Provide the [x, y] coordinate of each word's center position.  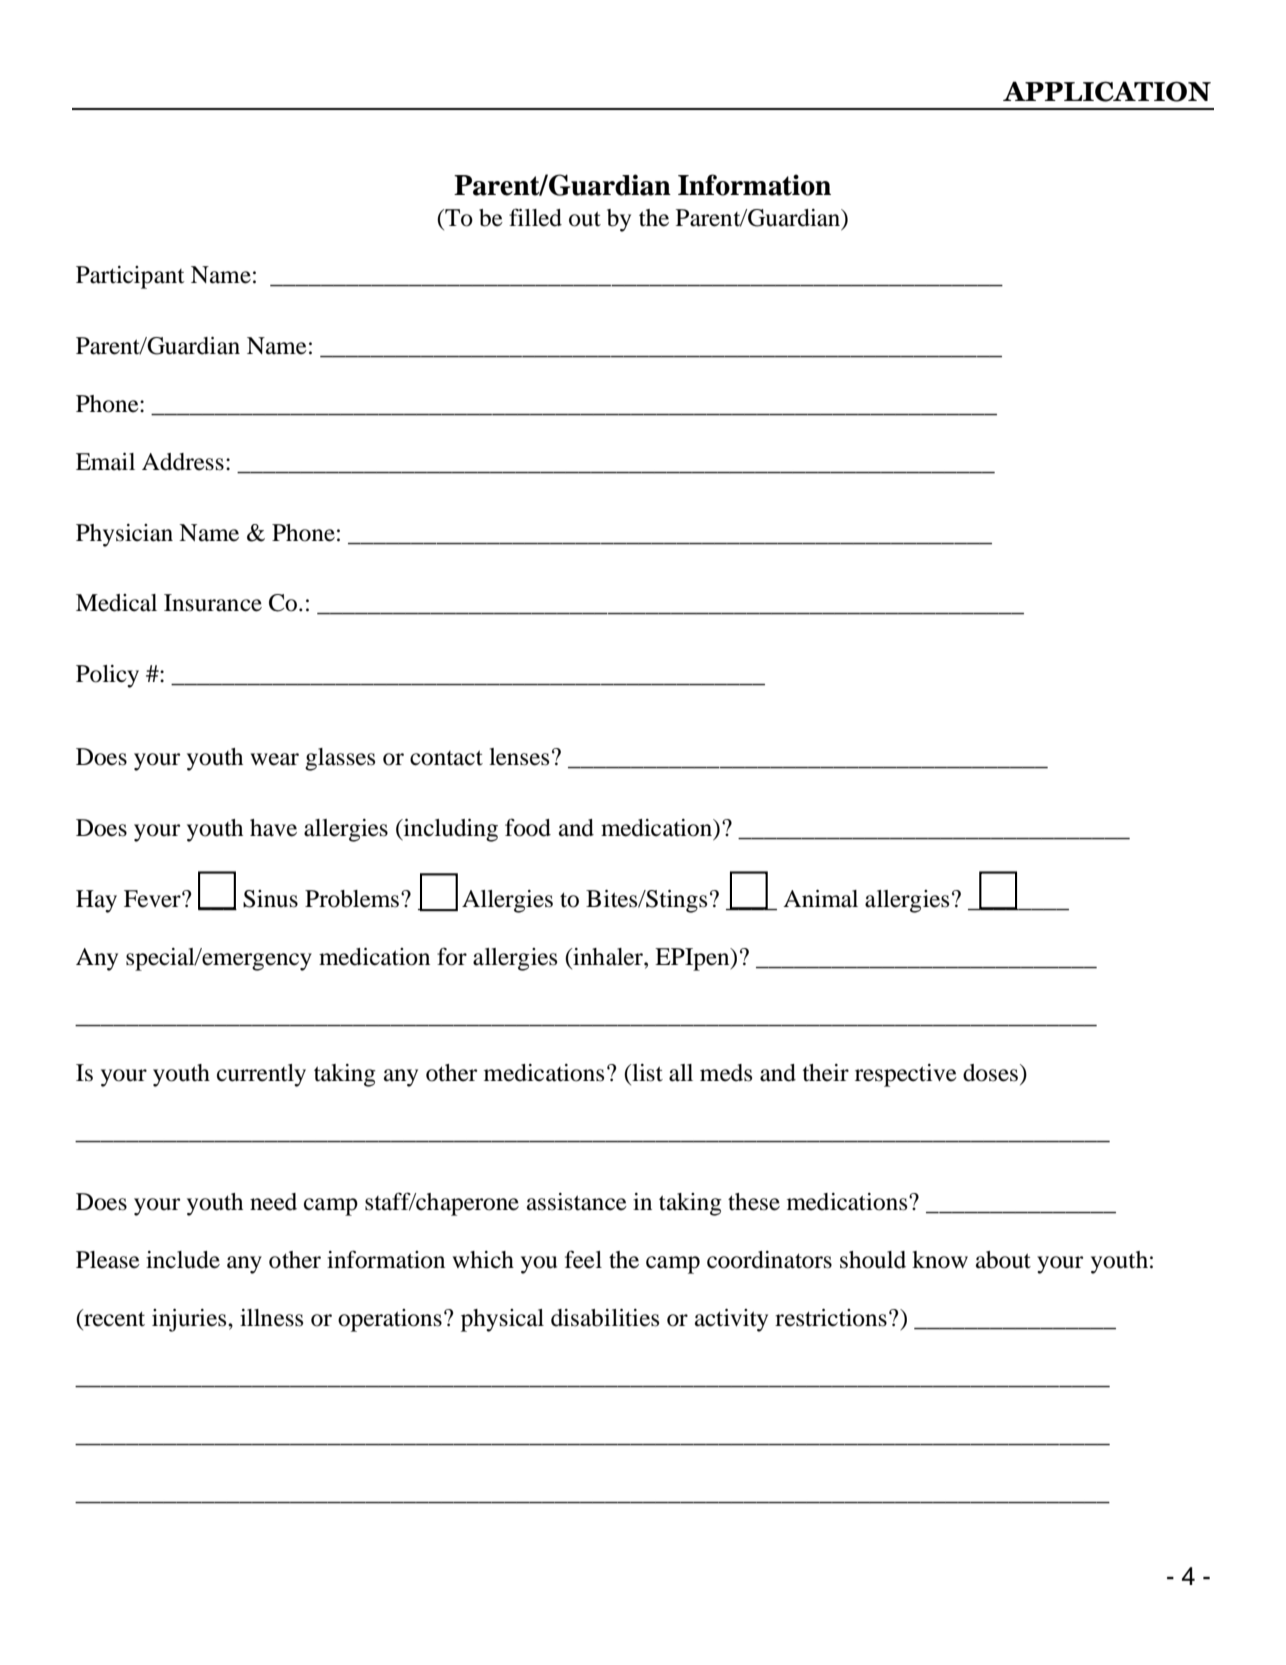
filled [535, 217]
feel [583, 1259]
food [528, 827]
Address [183, 462]
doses [990, 1073]
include [183, 1260]
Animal [820, 899]
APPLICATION [1107, 91]
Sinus [270, 899]
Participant [130, 277]
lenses [519, 757]
